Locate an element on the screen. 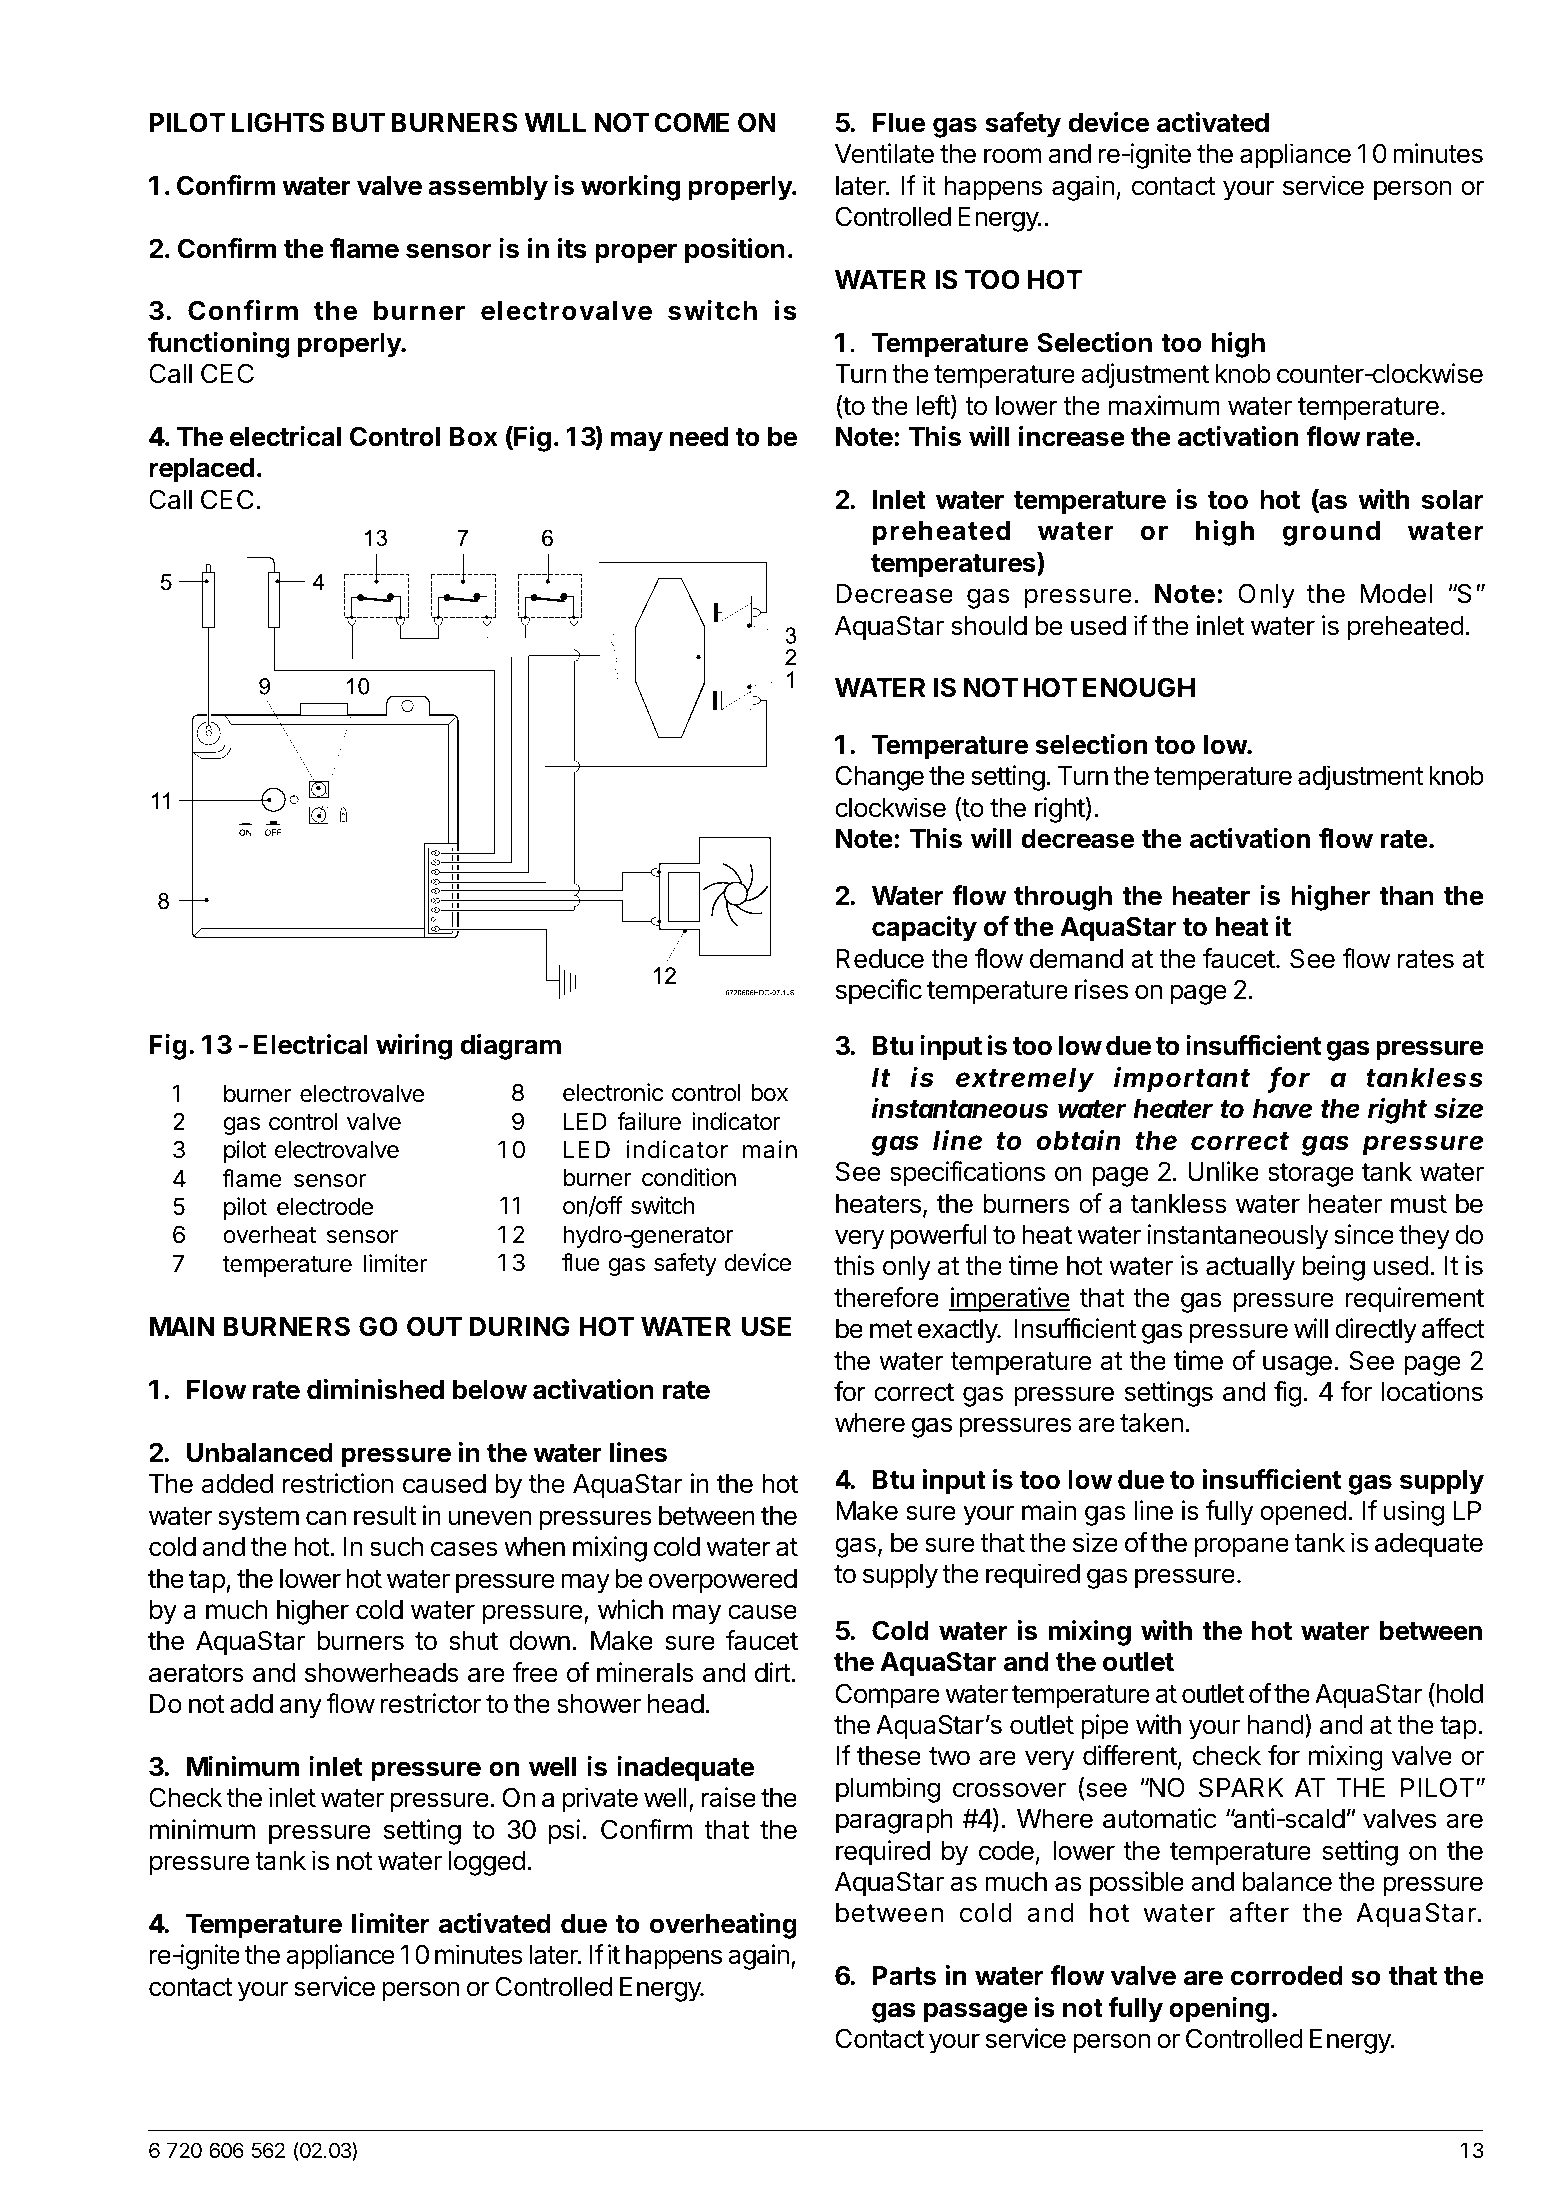  BUT is located at coordinates (358, 123).
